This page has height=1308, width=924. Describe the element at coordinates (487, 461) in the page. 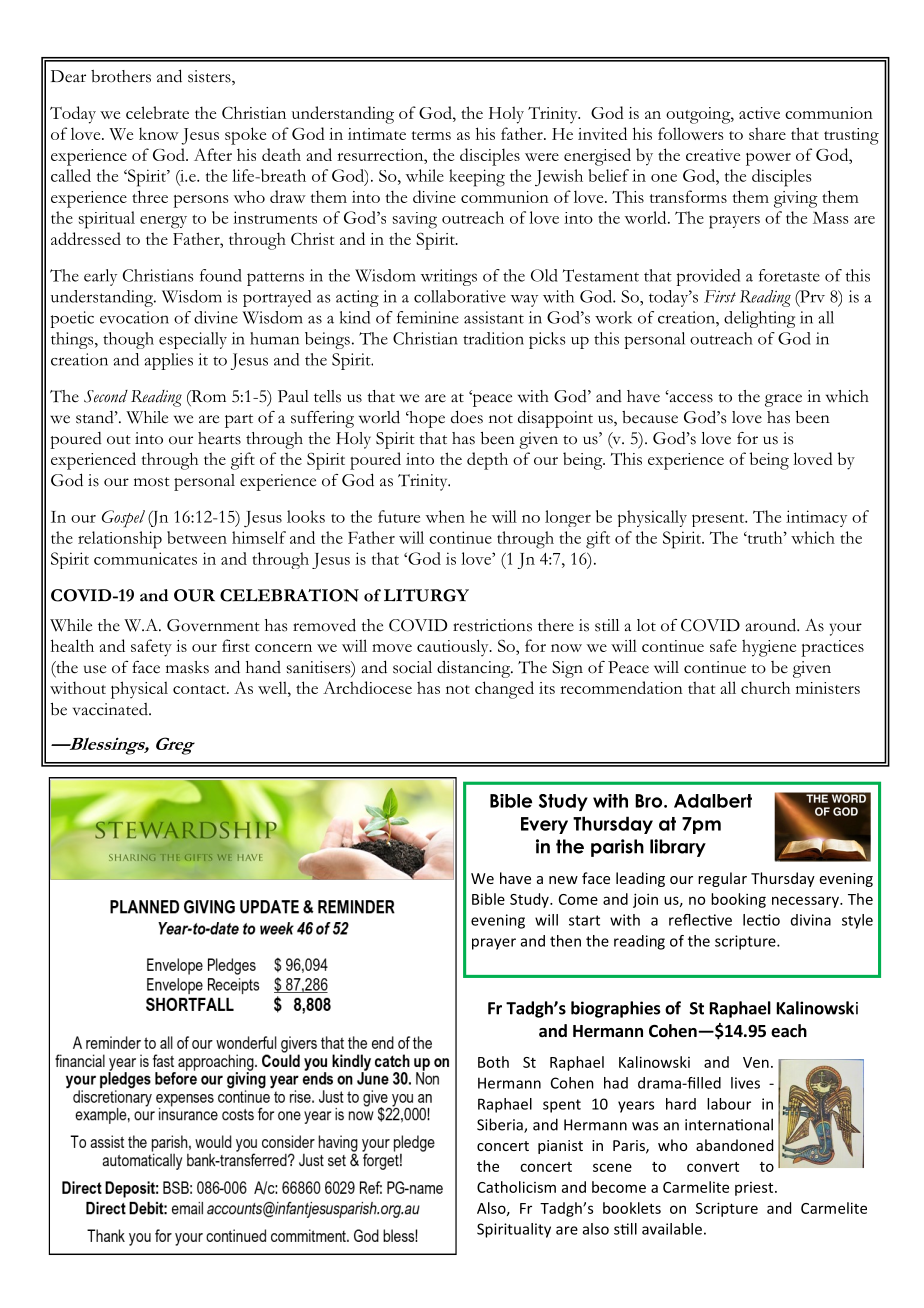

I see `depth` at that location.
